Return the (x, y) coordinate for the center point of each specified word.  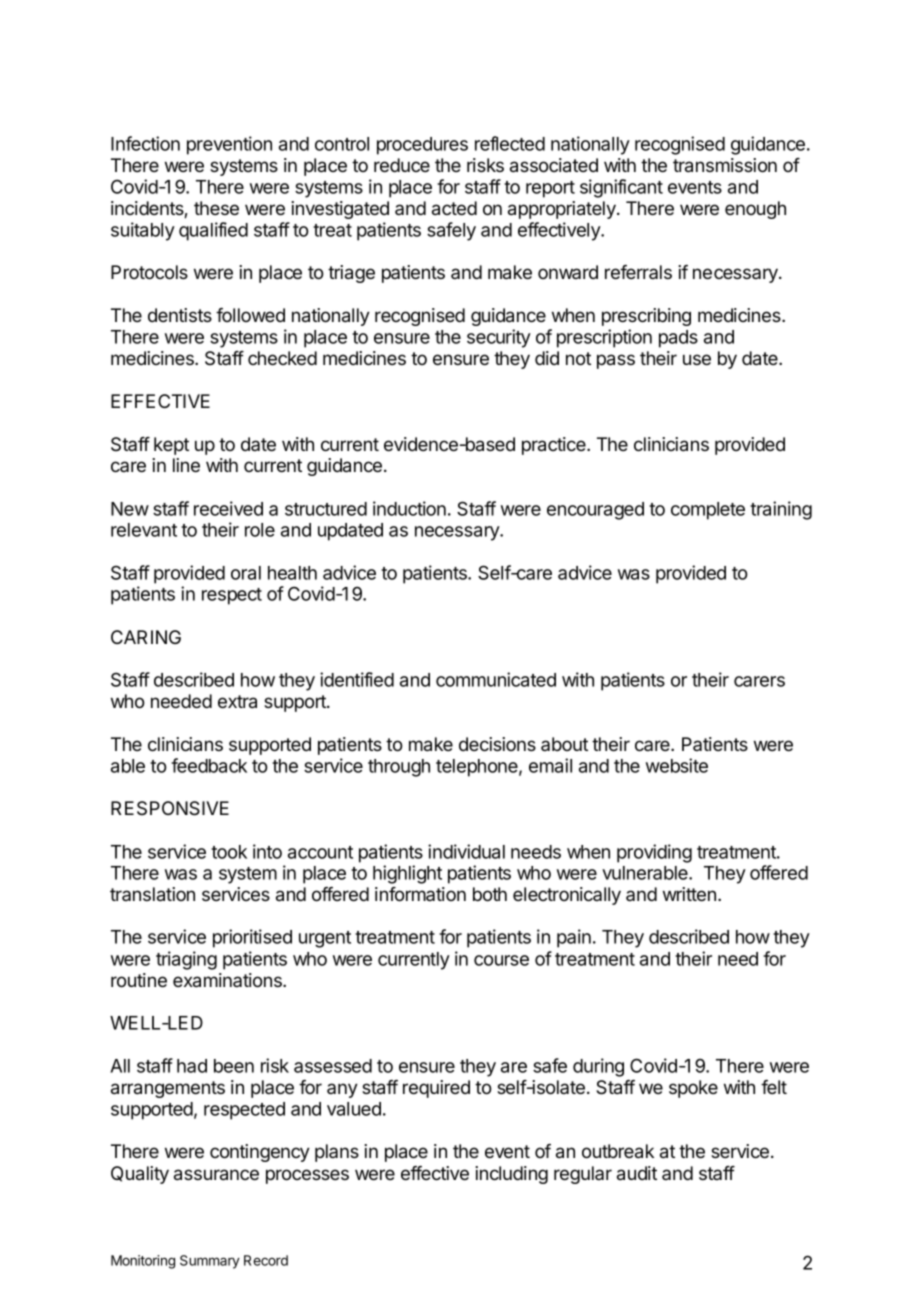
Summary (210, 1262)
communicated (496, 679)
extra (237, 702)
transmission (725, 165)
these (216, 208)
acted (454, 208)
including (511, 1175)
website (677, 765)
